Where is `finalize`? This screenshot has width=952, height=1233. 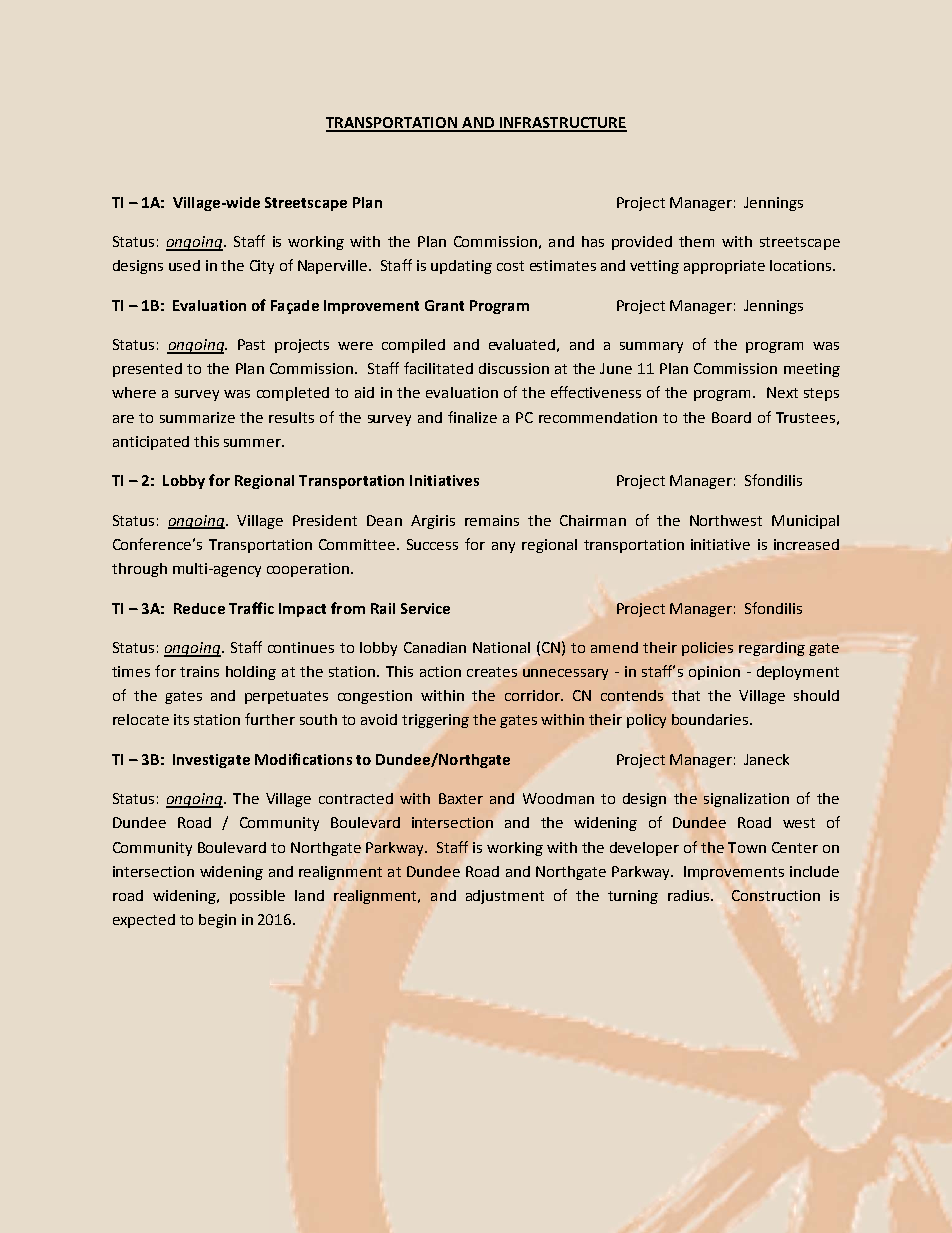
finalize is located at coordinates (472, 417).
